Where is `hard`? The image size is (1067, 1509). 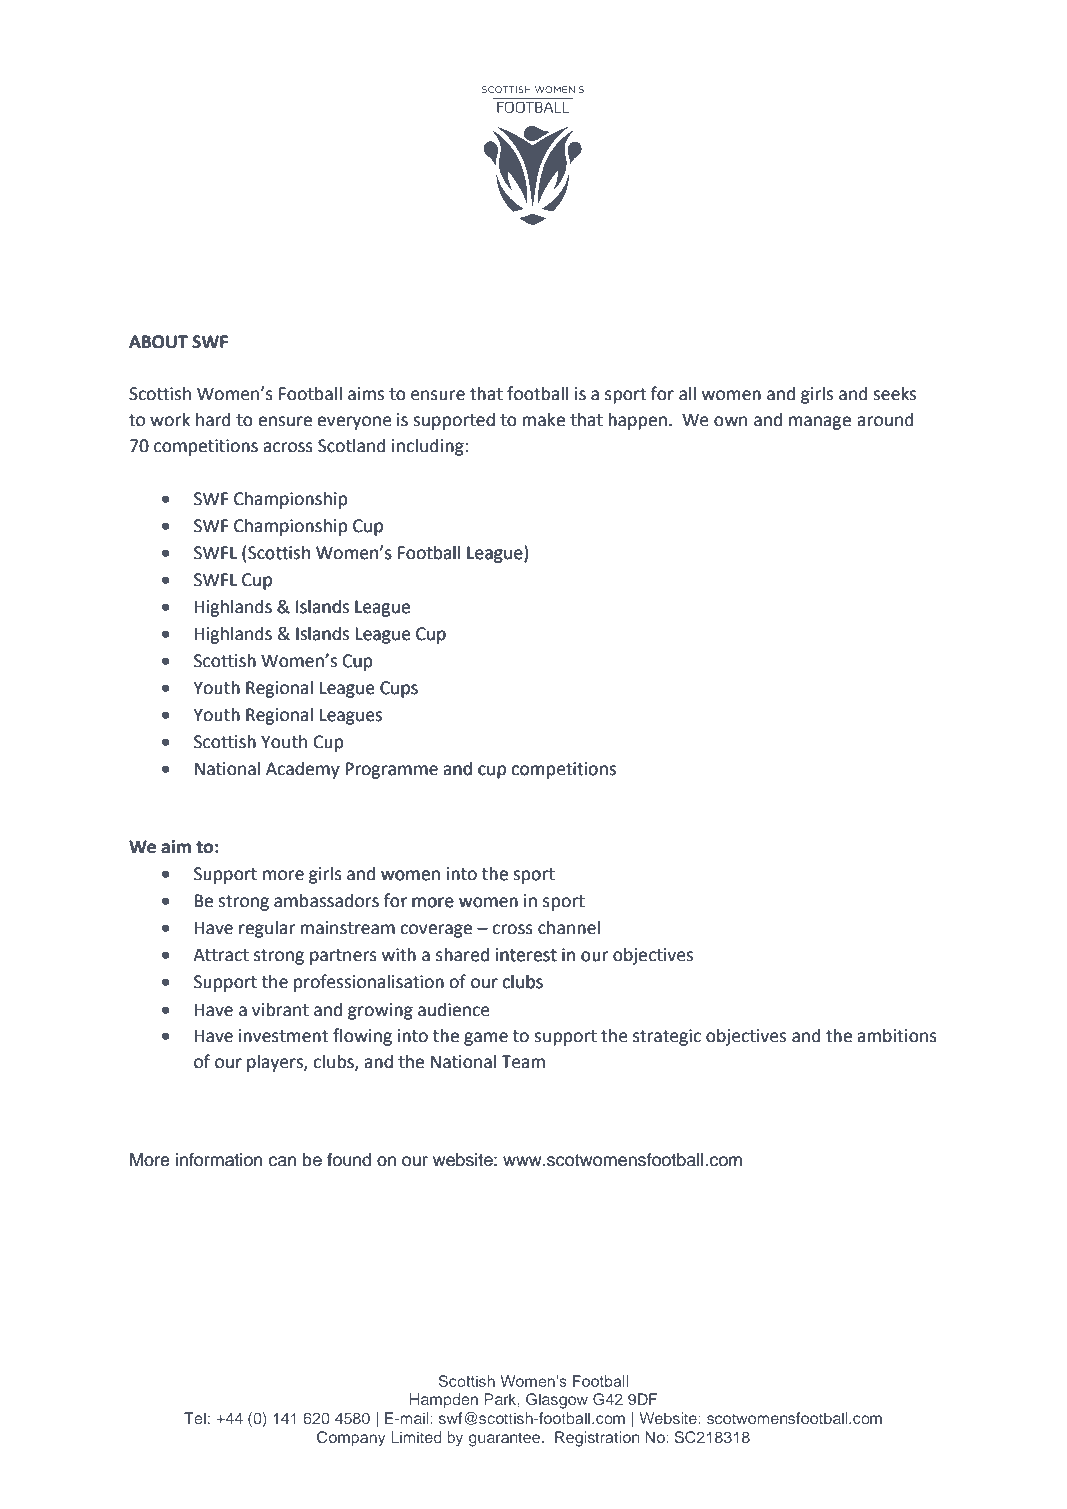
hard is located at coordinates (213, 419).
